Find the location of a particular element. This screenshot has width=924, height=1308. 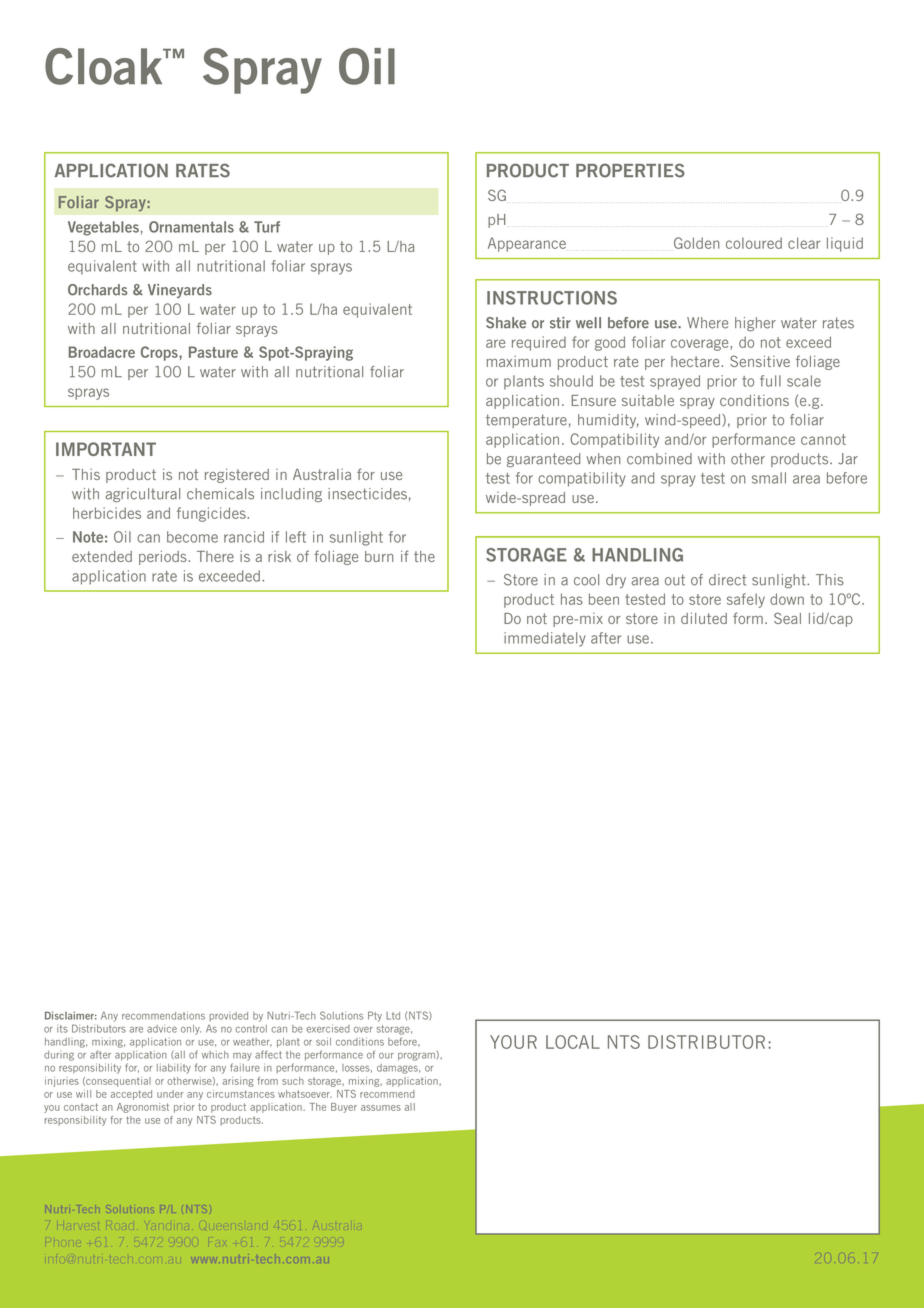

liability is located at coordinates (174, 1069).
